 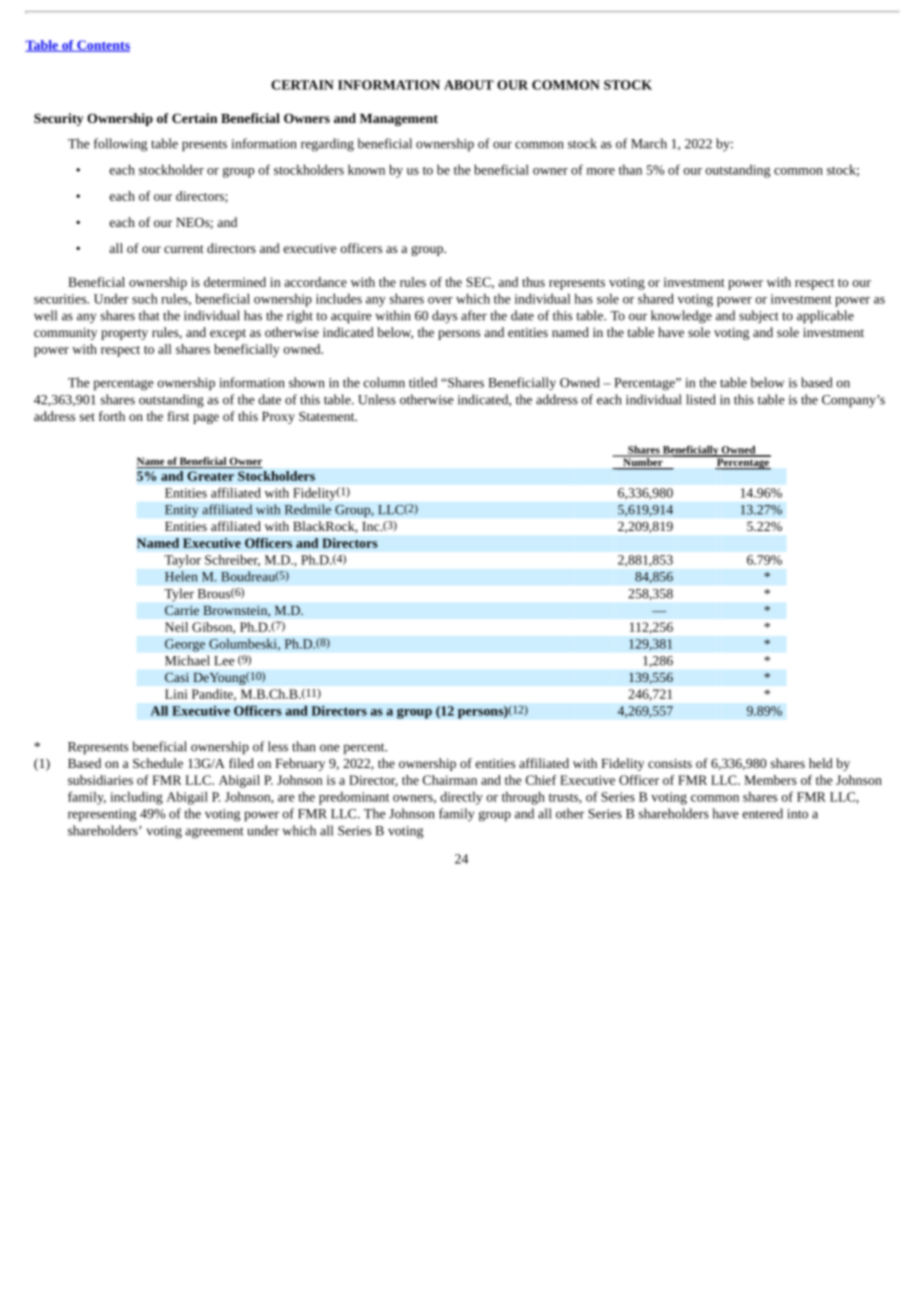 I want to click on directly, so click(x=461, y=798).
